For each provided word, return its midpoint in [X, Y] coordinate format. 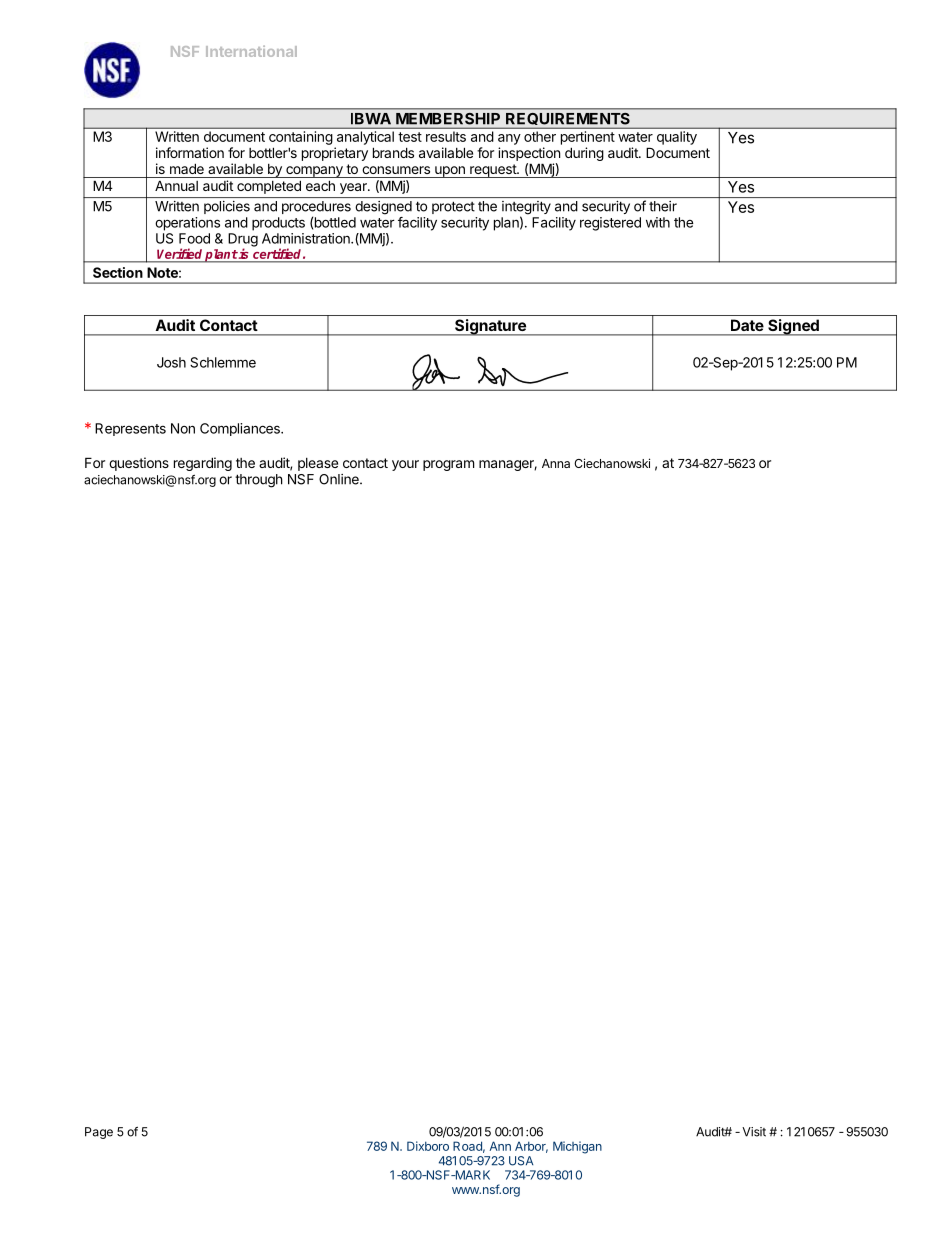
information [190, 152]
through [259, 481]
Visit [754, 1132]
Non [183, 428]
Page [99, 1133]
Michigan [577, 1147]
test [410, 137]
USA [521, 1161]
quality [677, 138]
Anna [556, 463]
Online [340, 479]
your [405, 465]
